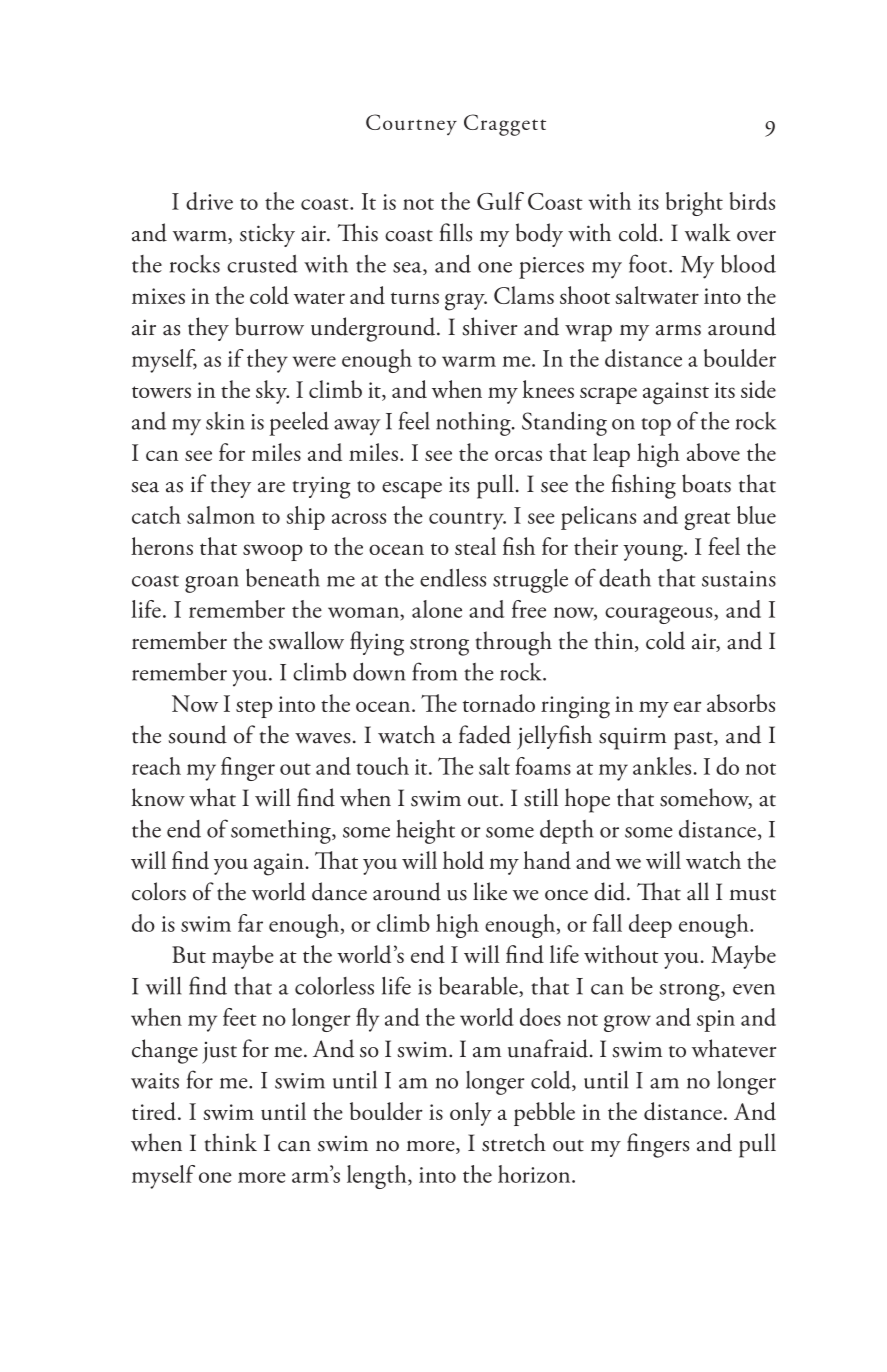  What do you see at coordinates (434, 671) in the screenshot?
I see `from` at bounding box center [434, 671].
